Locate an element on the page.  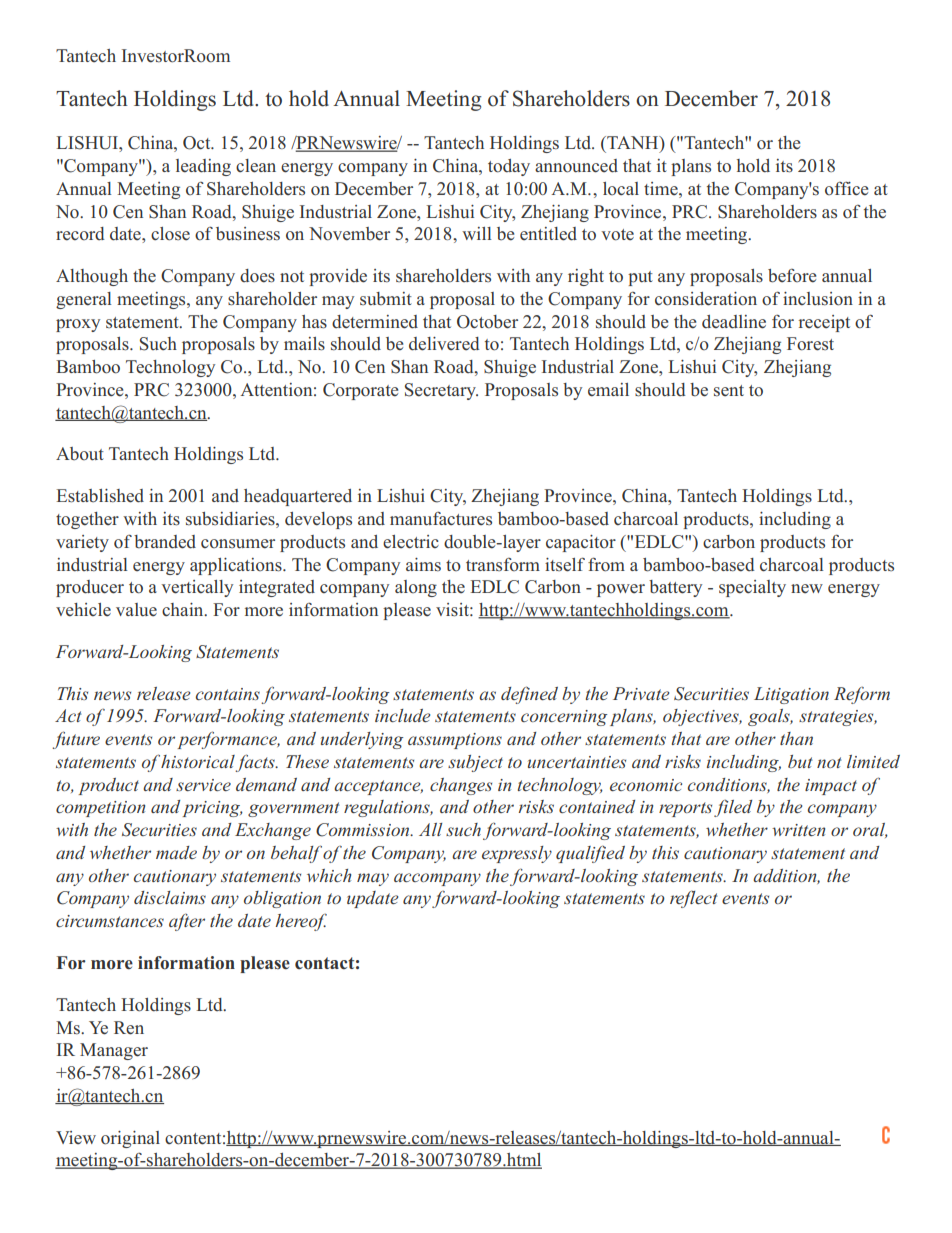
original is located at coordinates (130, 1139).
